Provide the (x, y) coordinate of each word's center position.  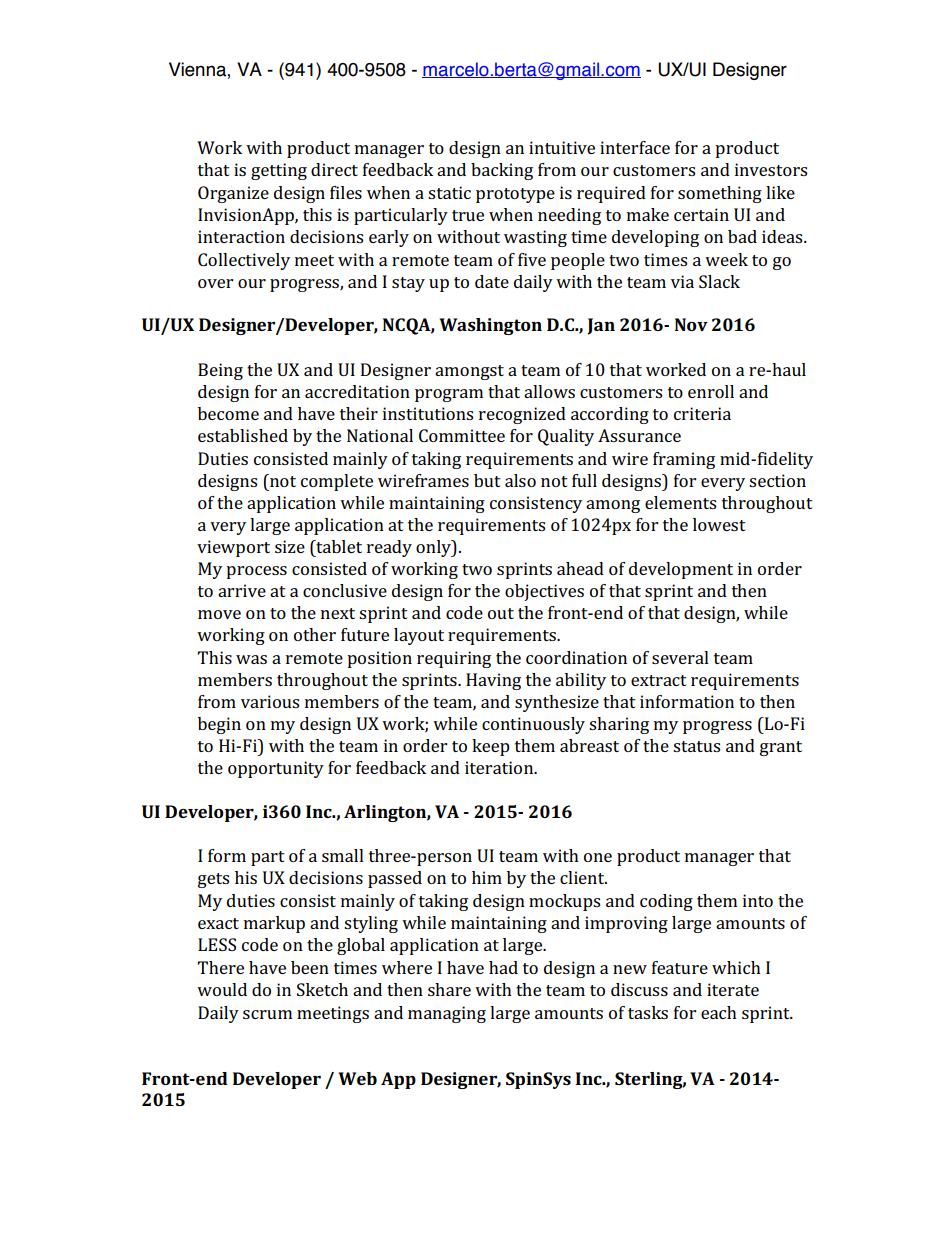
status (696, 746)
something (720, 194)
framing (684, 460)
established (243, 435)
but (487, 480)
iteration (500, 767)
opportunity (276, 769)
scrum (267, 1014)
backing (502, 171)
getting (279, 171)
